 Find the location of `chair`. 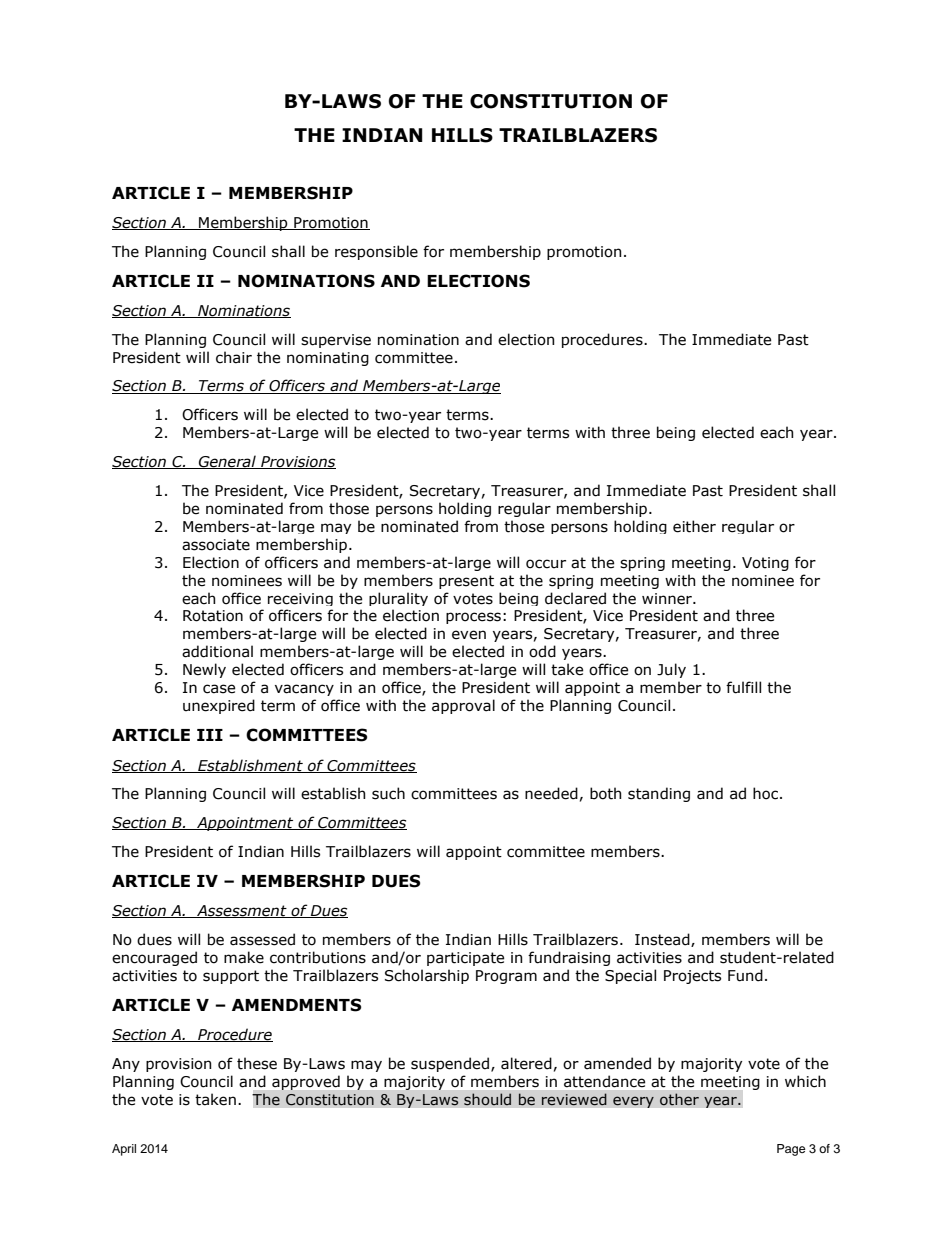

chair is located at coordinates (234, 357).
